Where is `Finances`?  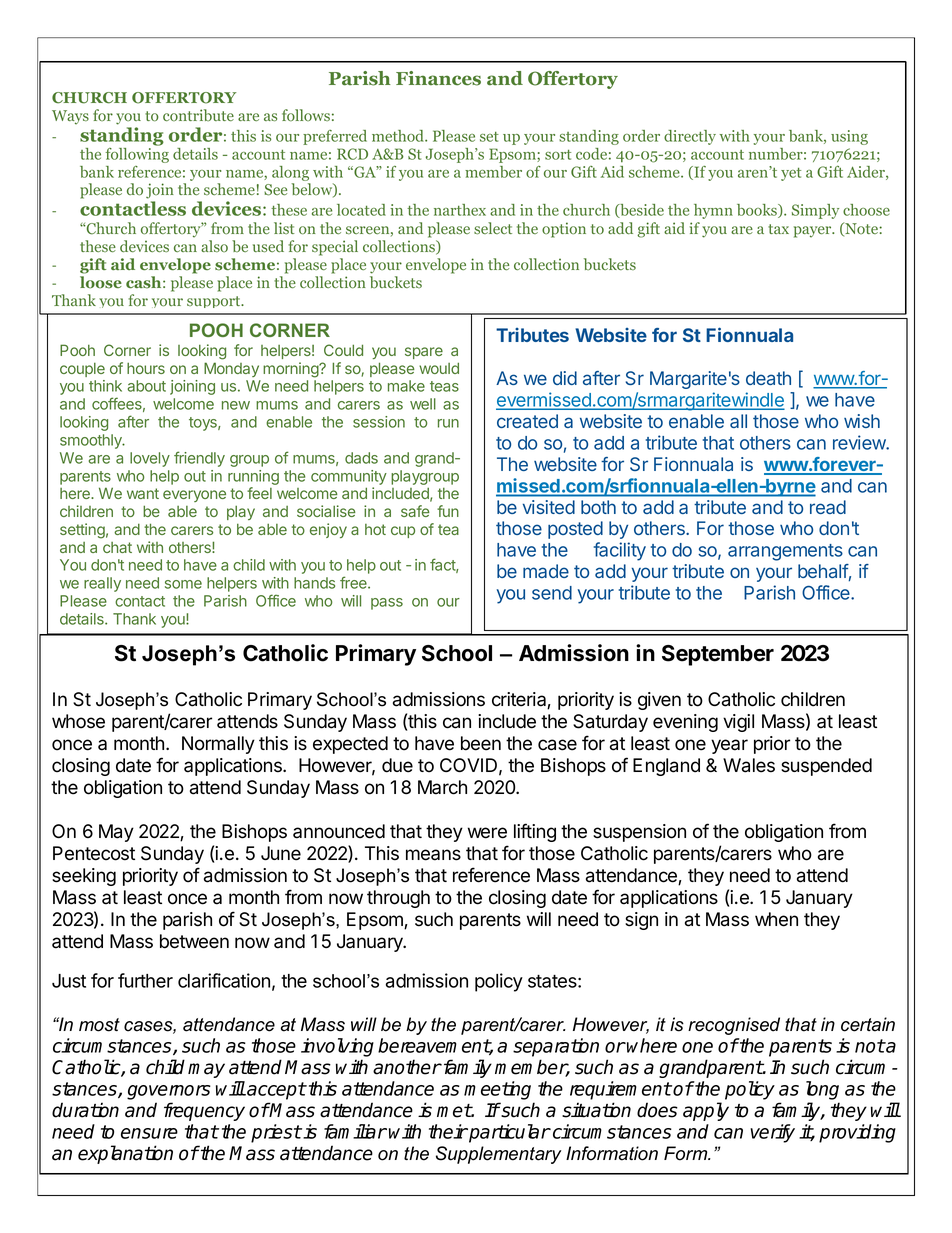 Finances is located at coordinates (438, 78).
